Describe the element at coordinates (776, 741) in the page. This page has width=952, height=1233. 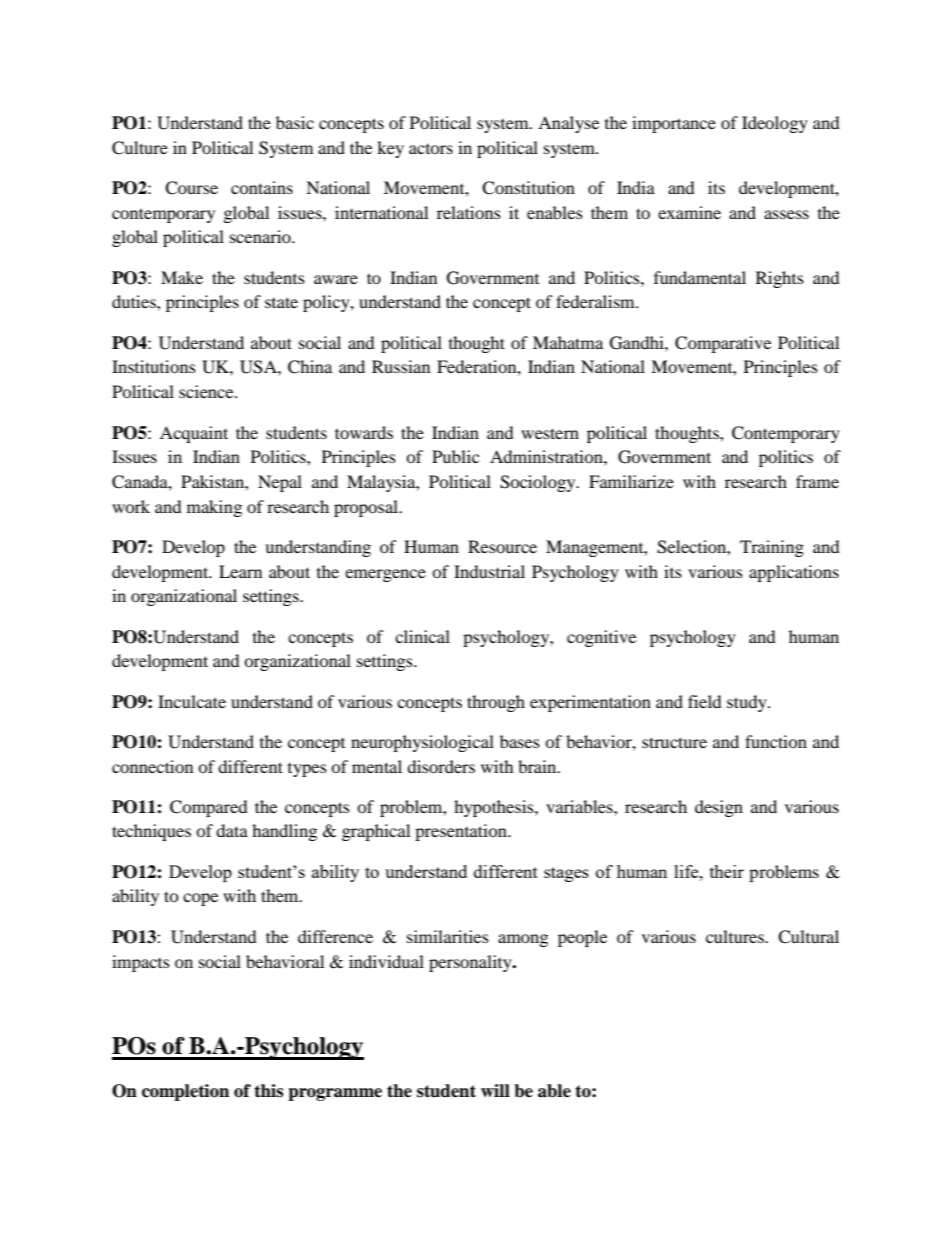
I see `function` at that location.
